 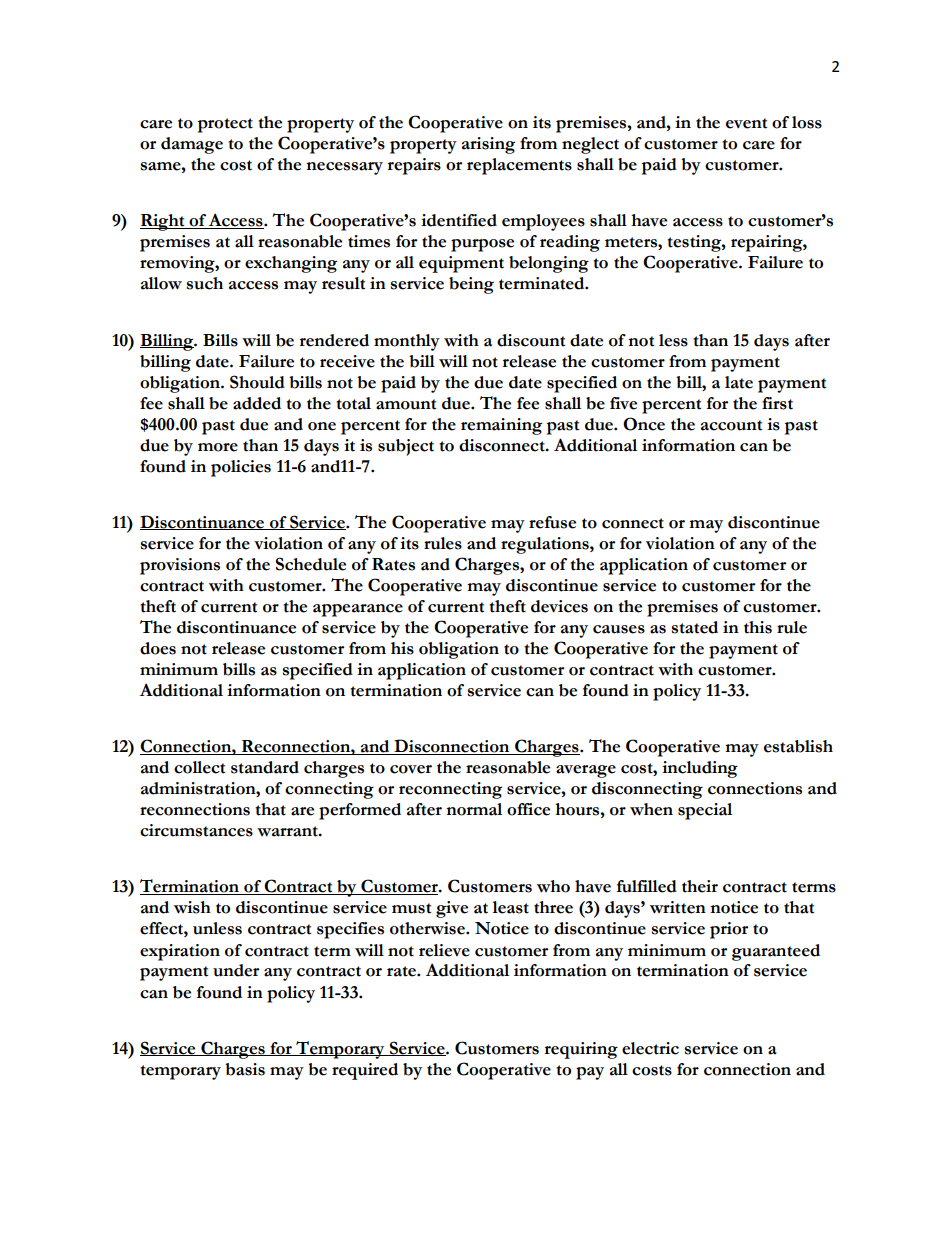 What do you see at coordinates (225, 125) in the document?
I see `protect` at bounding box center [225, 125].
